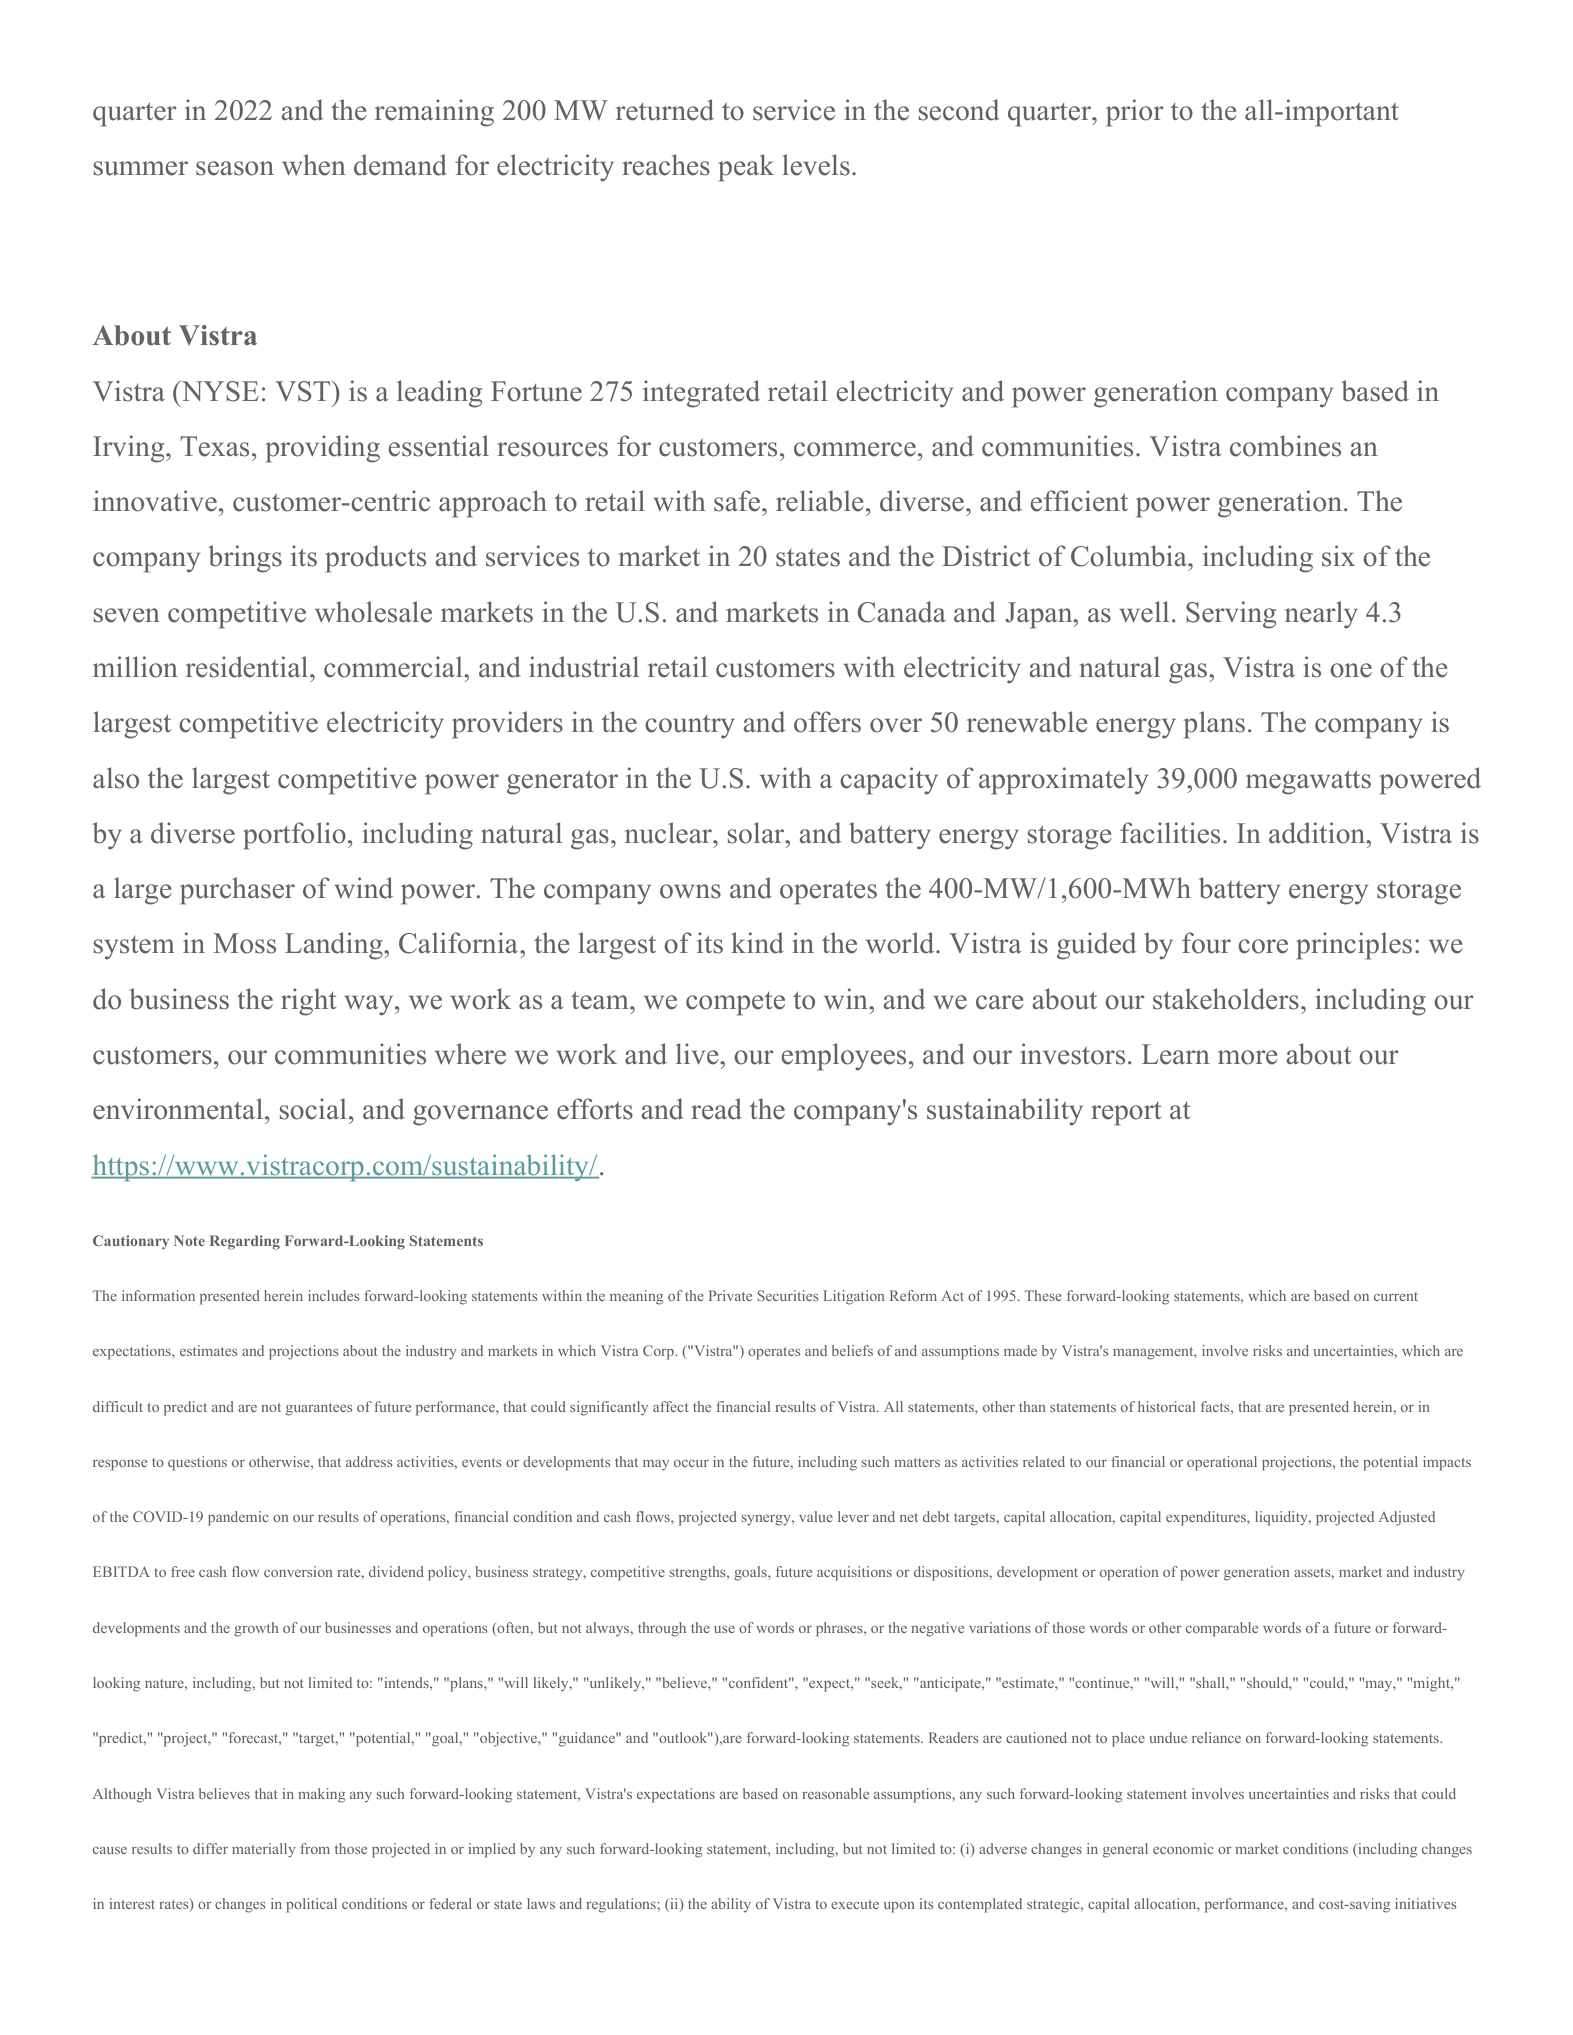 This page has height=2035, width=1573. Describe the element at coordinates (235, 168) in the page. I see `season` at that location.
